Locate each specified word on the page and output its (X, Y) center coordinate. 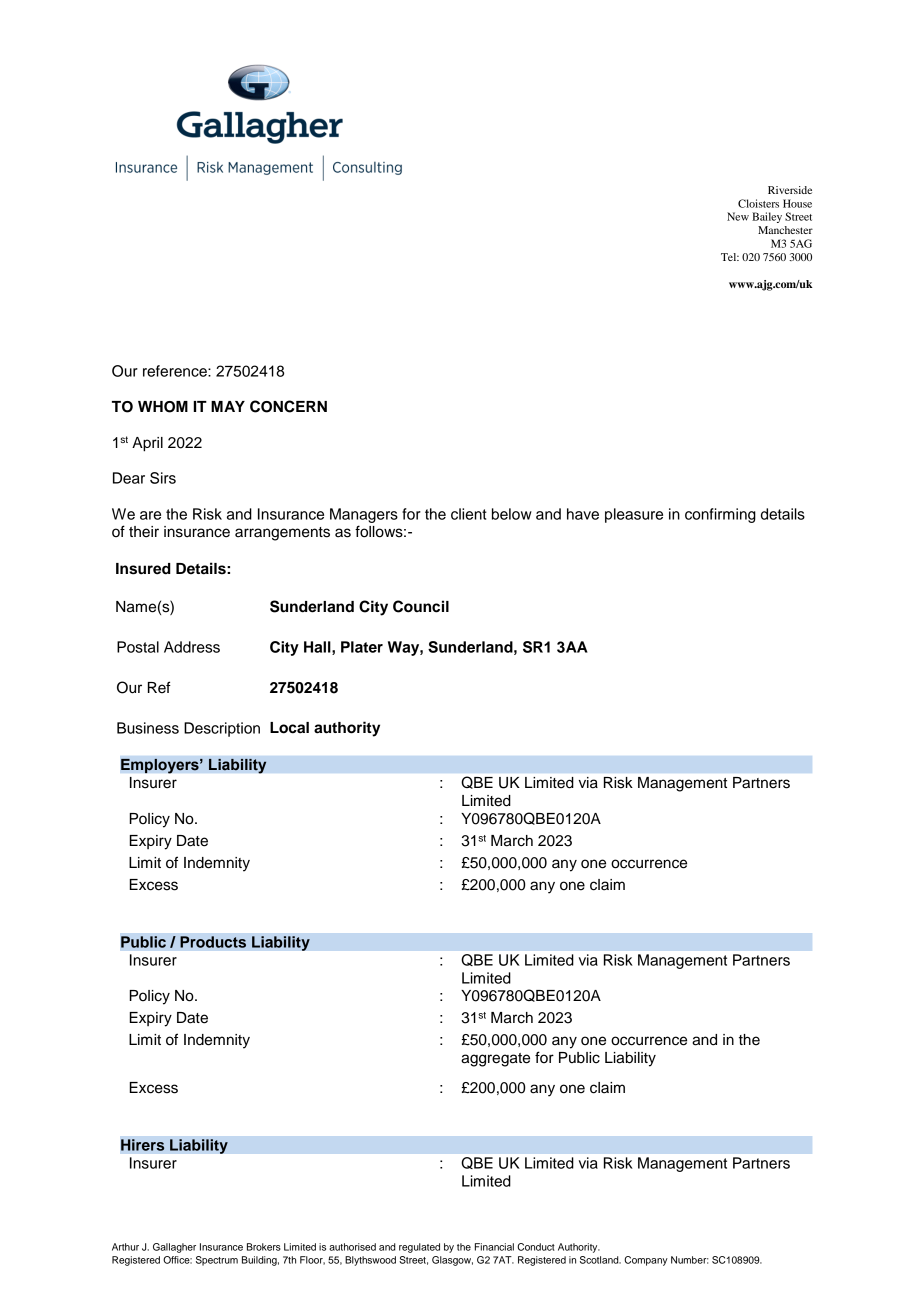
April (147, 444)
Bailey (767, 217)
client (469, 514)
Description (222, 729)
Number (690, 1260)
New (738, 216)
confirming (720, 515)
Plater (362, 647)
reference (176, 371)
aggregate (495, 1060)
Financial (494, 1247)
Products (213, 942)
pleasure (634, 515)
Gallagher (174, 1248)
